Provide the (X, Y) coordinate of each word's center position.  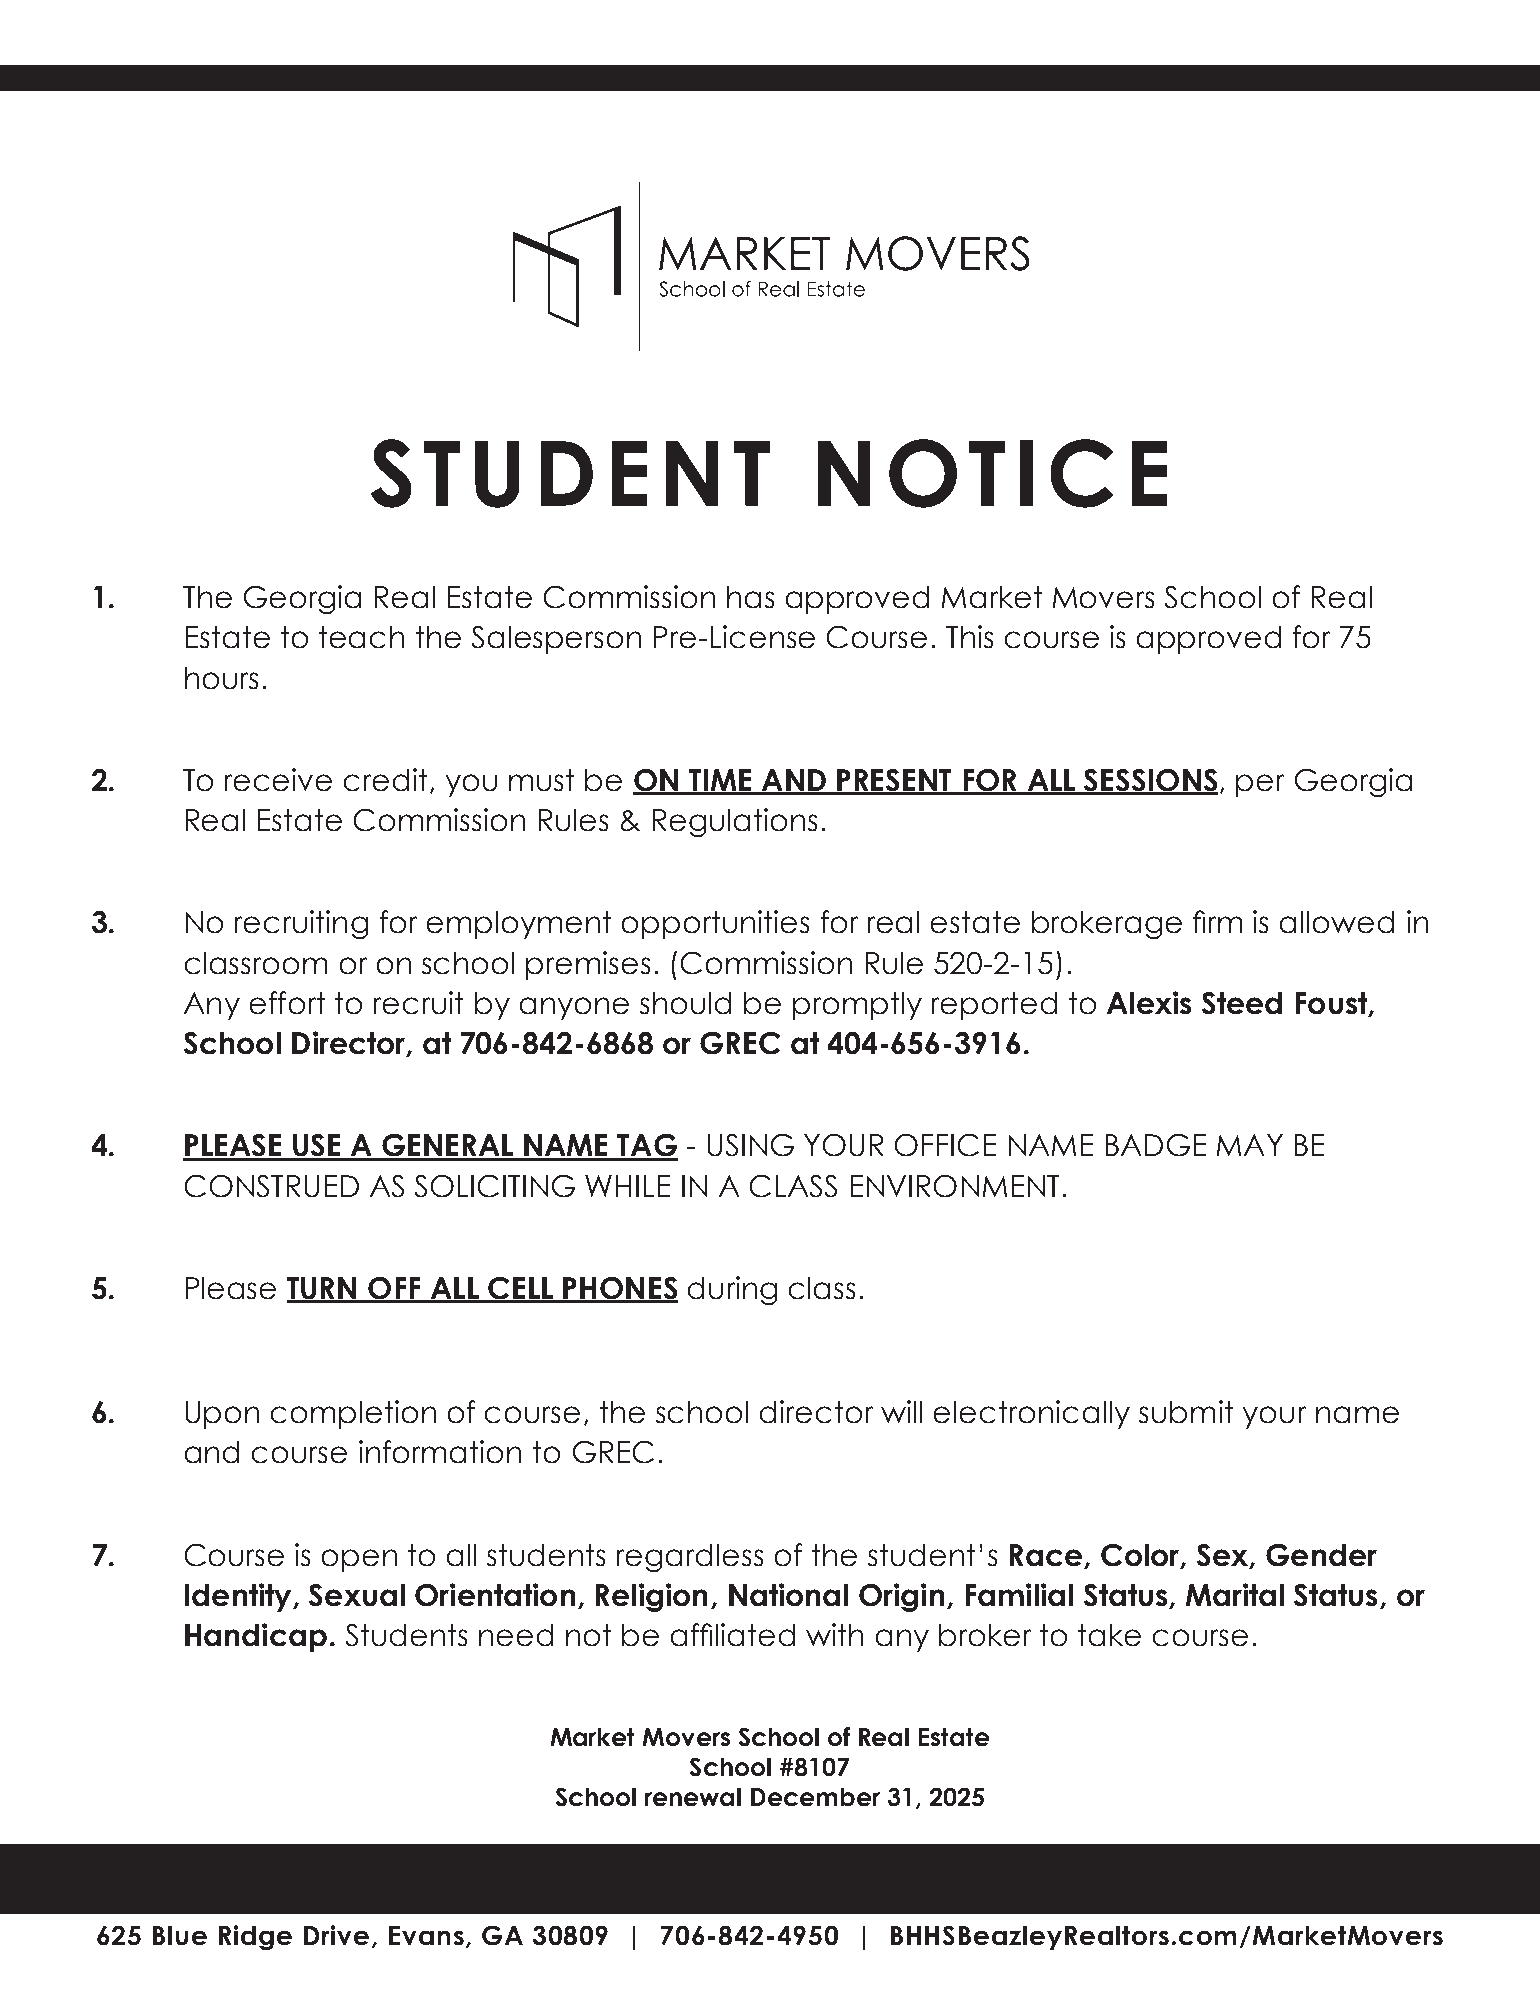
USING (751, 1145)
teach (361, 637)
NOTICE (992, 473)
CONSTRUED (272, 1186)
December (815, 1797)
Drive (336, 1935)
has (750, 597)
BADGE (1156, 1145)
